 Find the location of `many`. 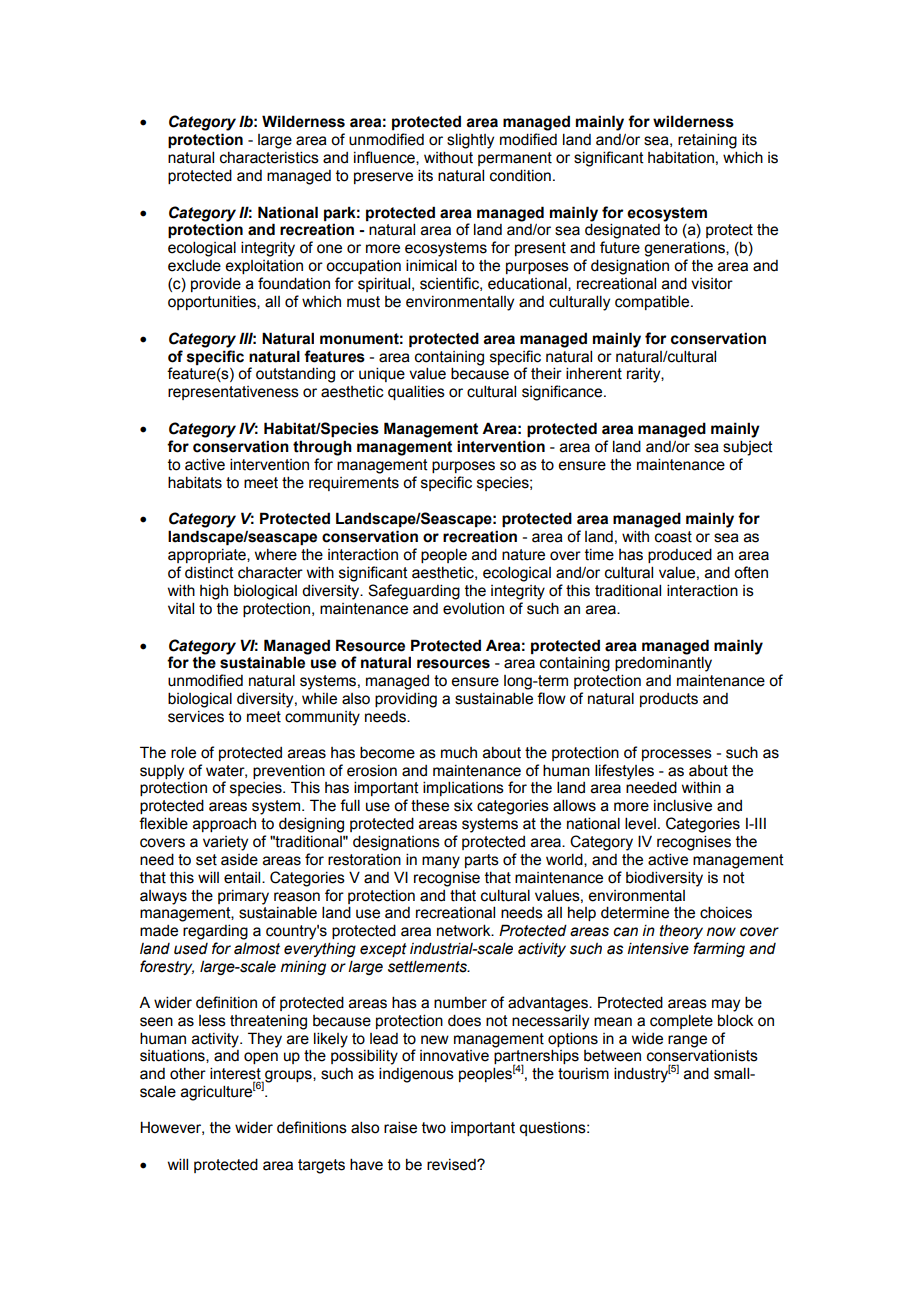

many is located at coordinates (441, 862).
